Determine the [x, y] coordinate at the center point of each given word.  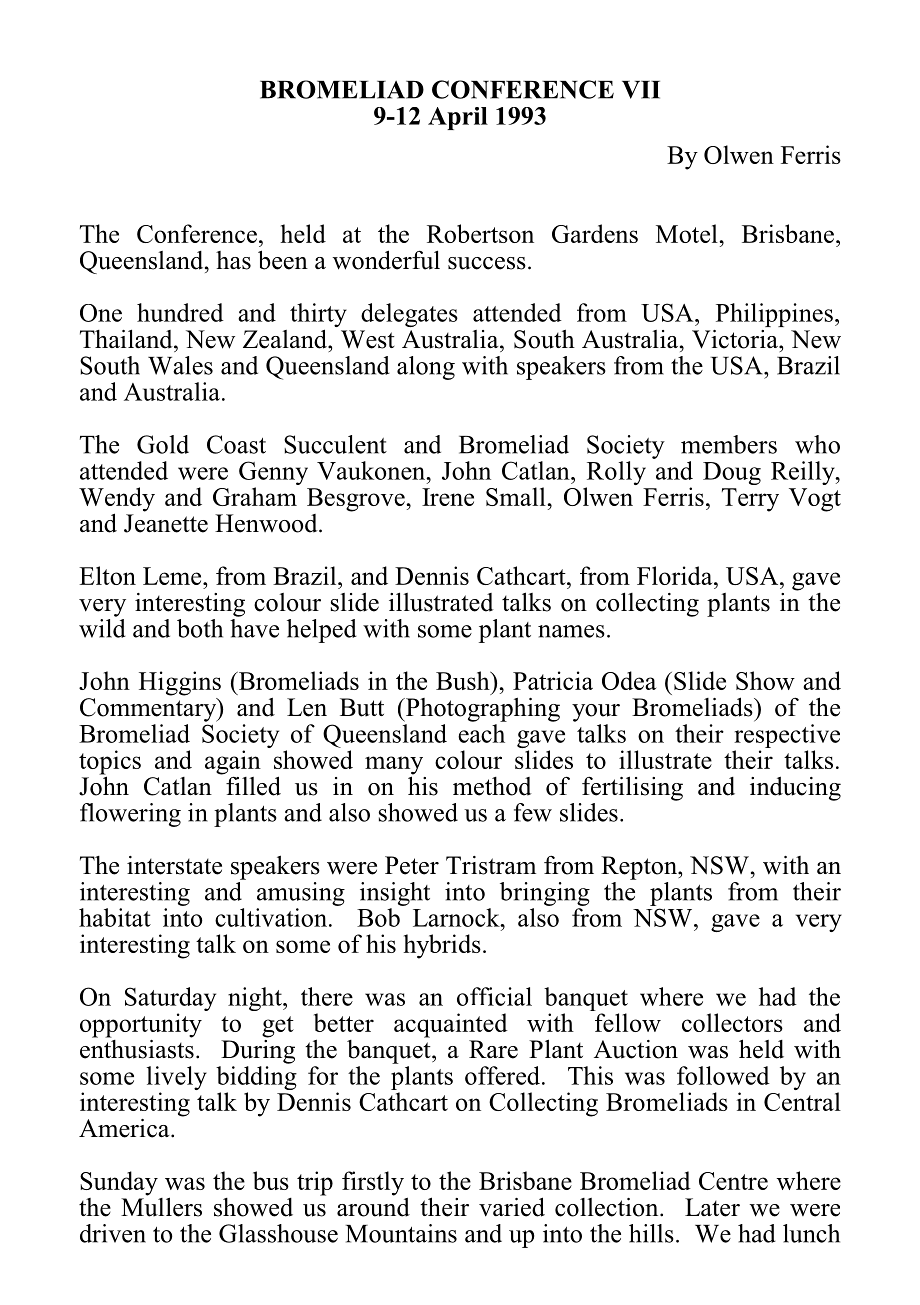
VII [641, 90]
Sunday [119, 1183]
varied [512, 1207]
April [458, 118]
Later [712, 1207]
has [233, 260]
